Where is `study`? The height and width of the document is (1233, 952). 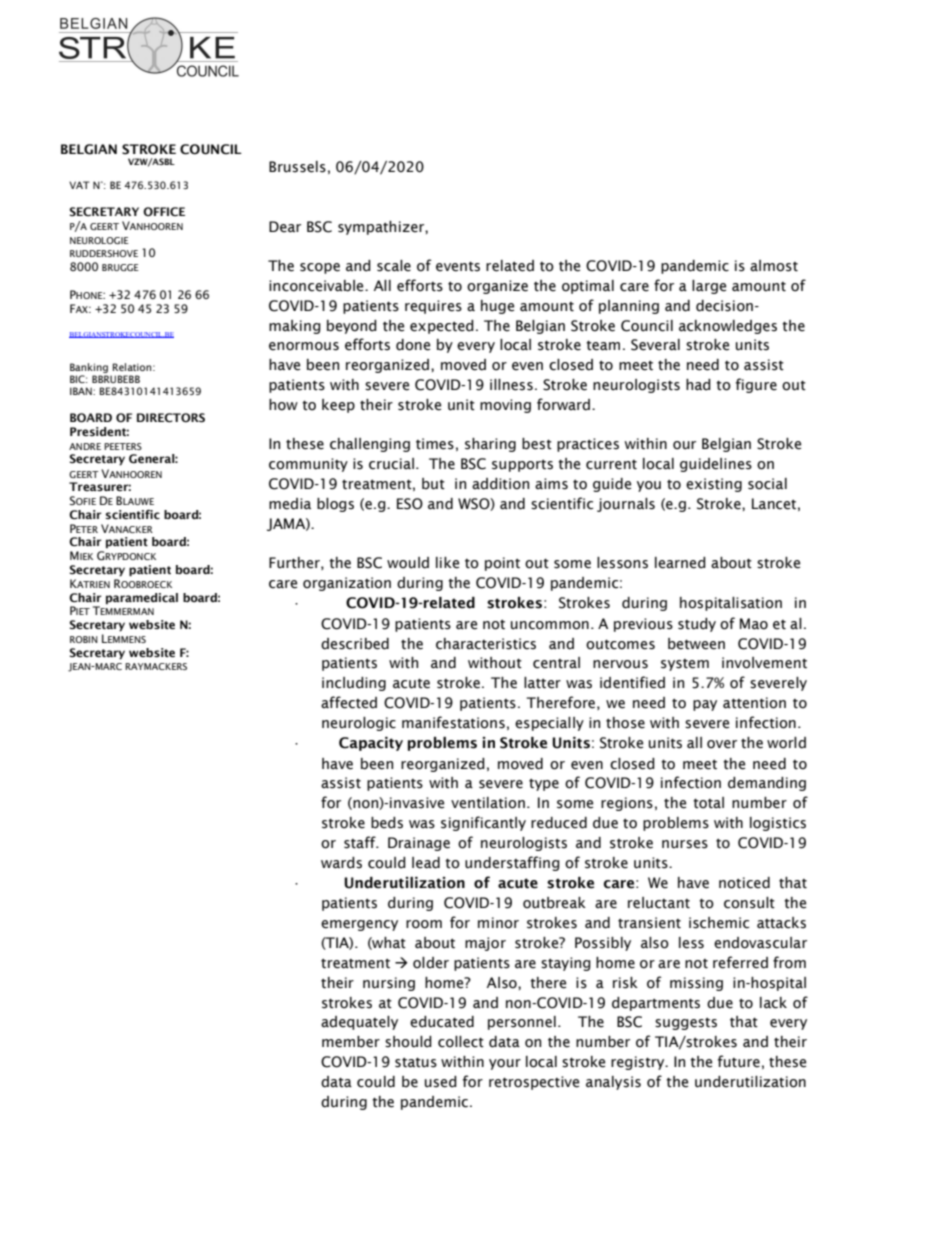 study is located at coordinates (697, 625).
